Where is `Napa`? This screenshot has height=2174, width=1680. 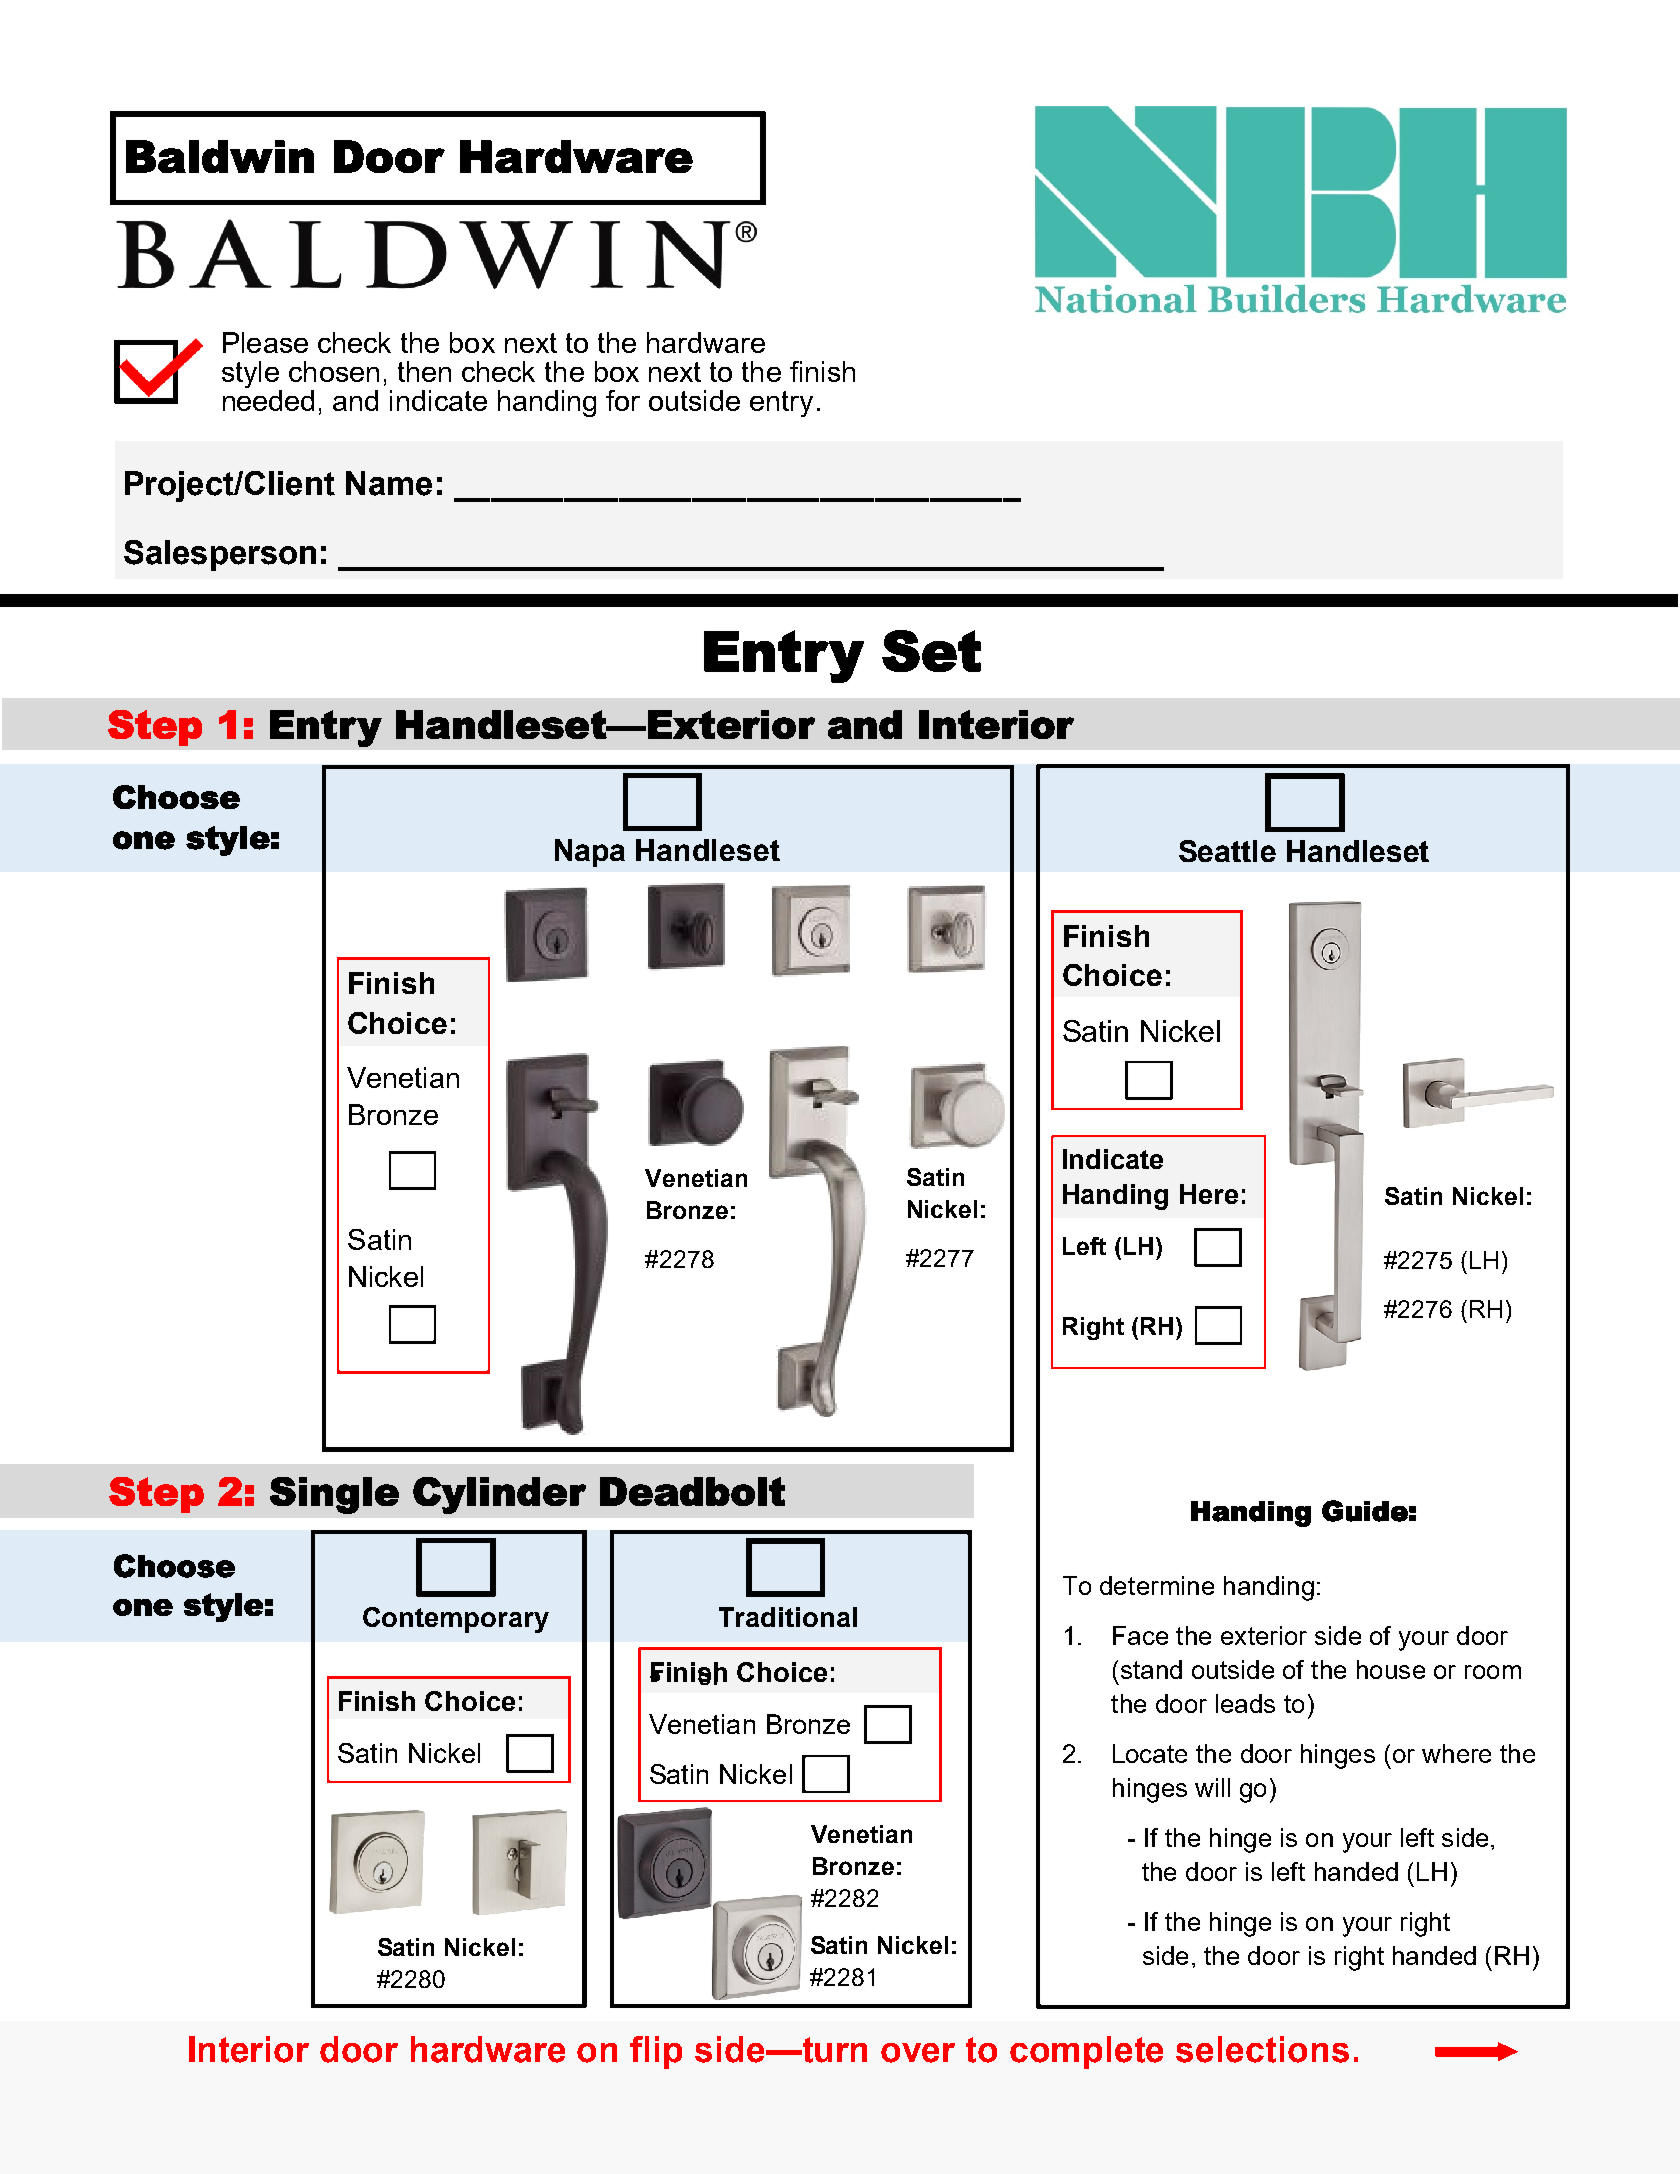 Napa is located at coordinates (590, 853).
